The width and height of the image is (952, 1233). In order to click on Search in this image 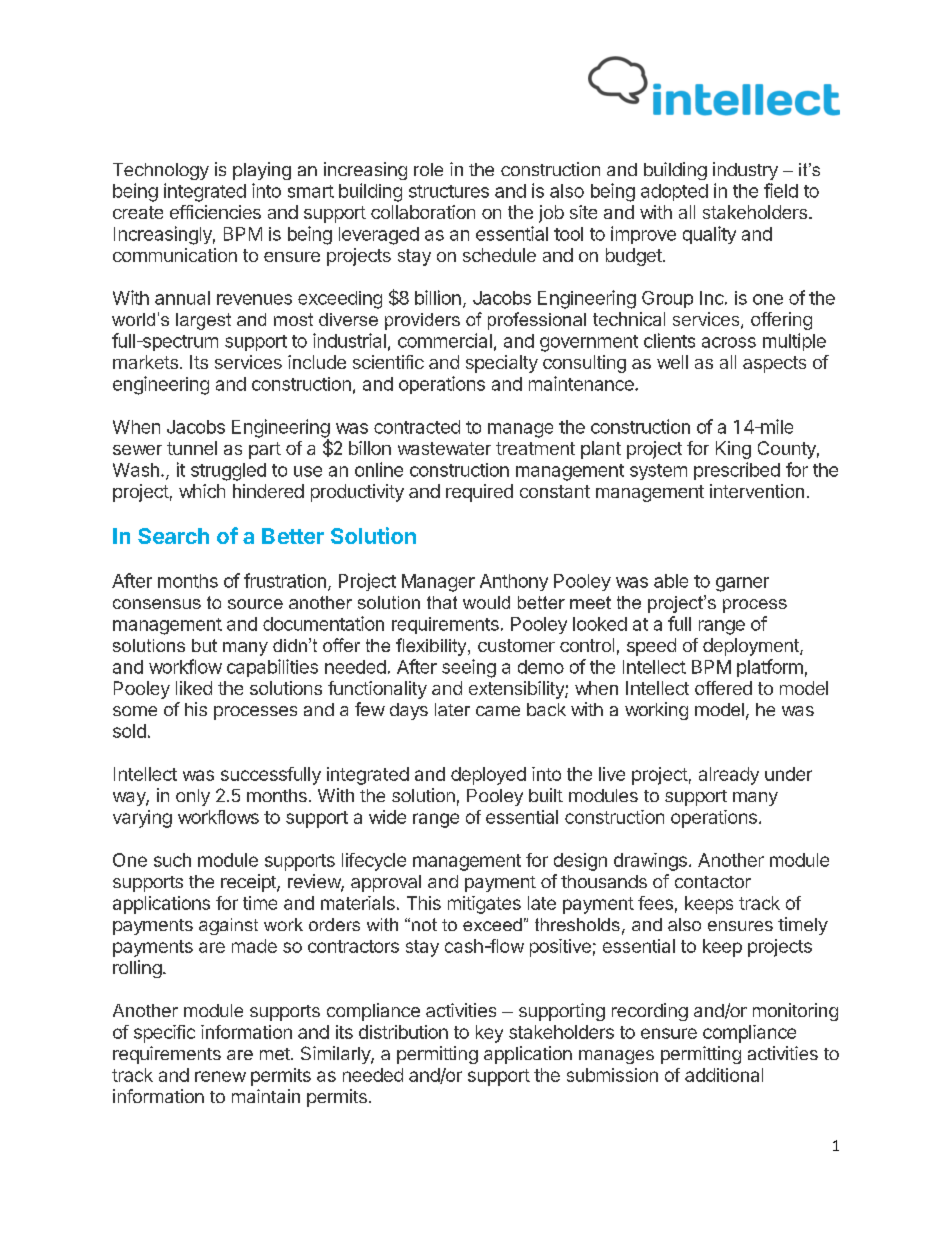, I will do `click(173, 536)`.
